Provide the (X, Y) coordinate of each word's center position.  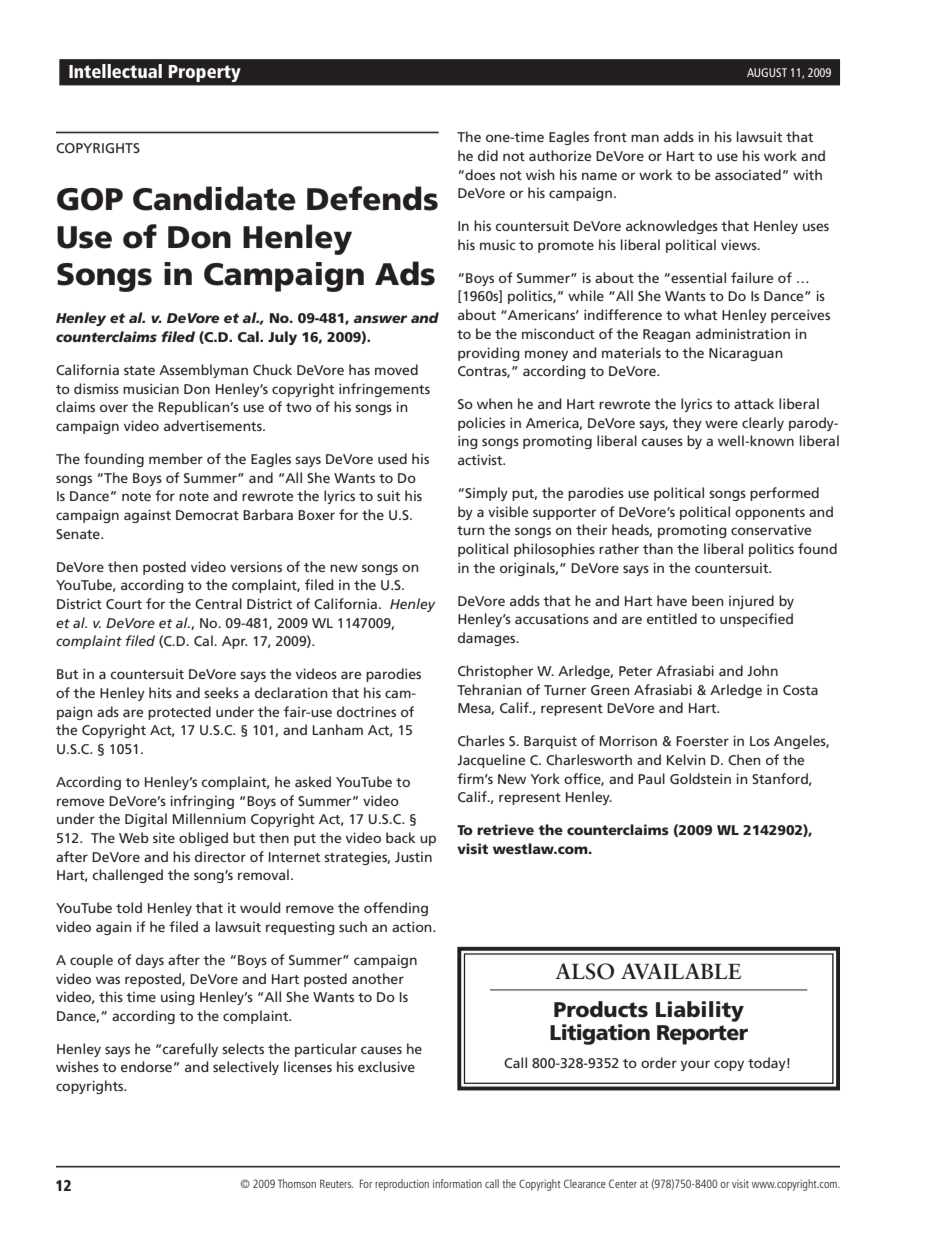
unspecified (756, 620)
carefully (190, 1050)
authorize (560, 155)
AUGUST (767, 72)
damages (488, 639)
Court (124, 604)
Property (205, 73)
